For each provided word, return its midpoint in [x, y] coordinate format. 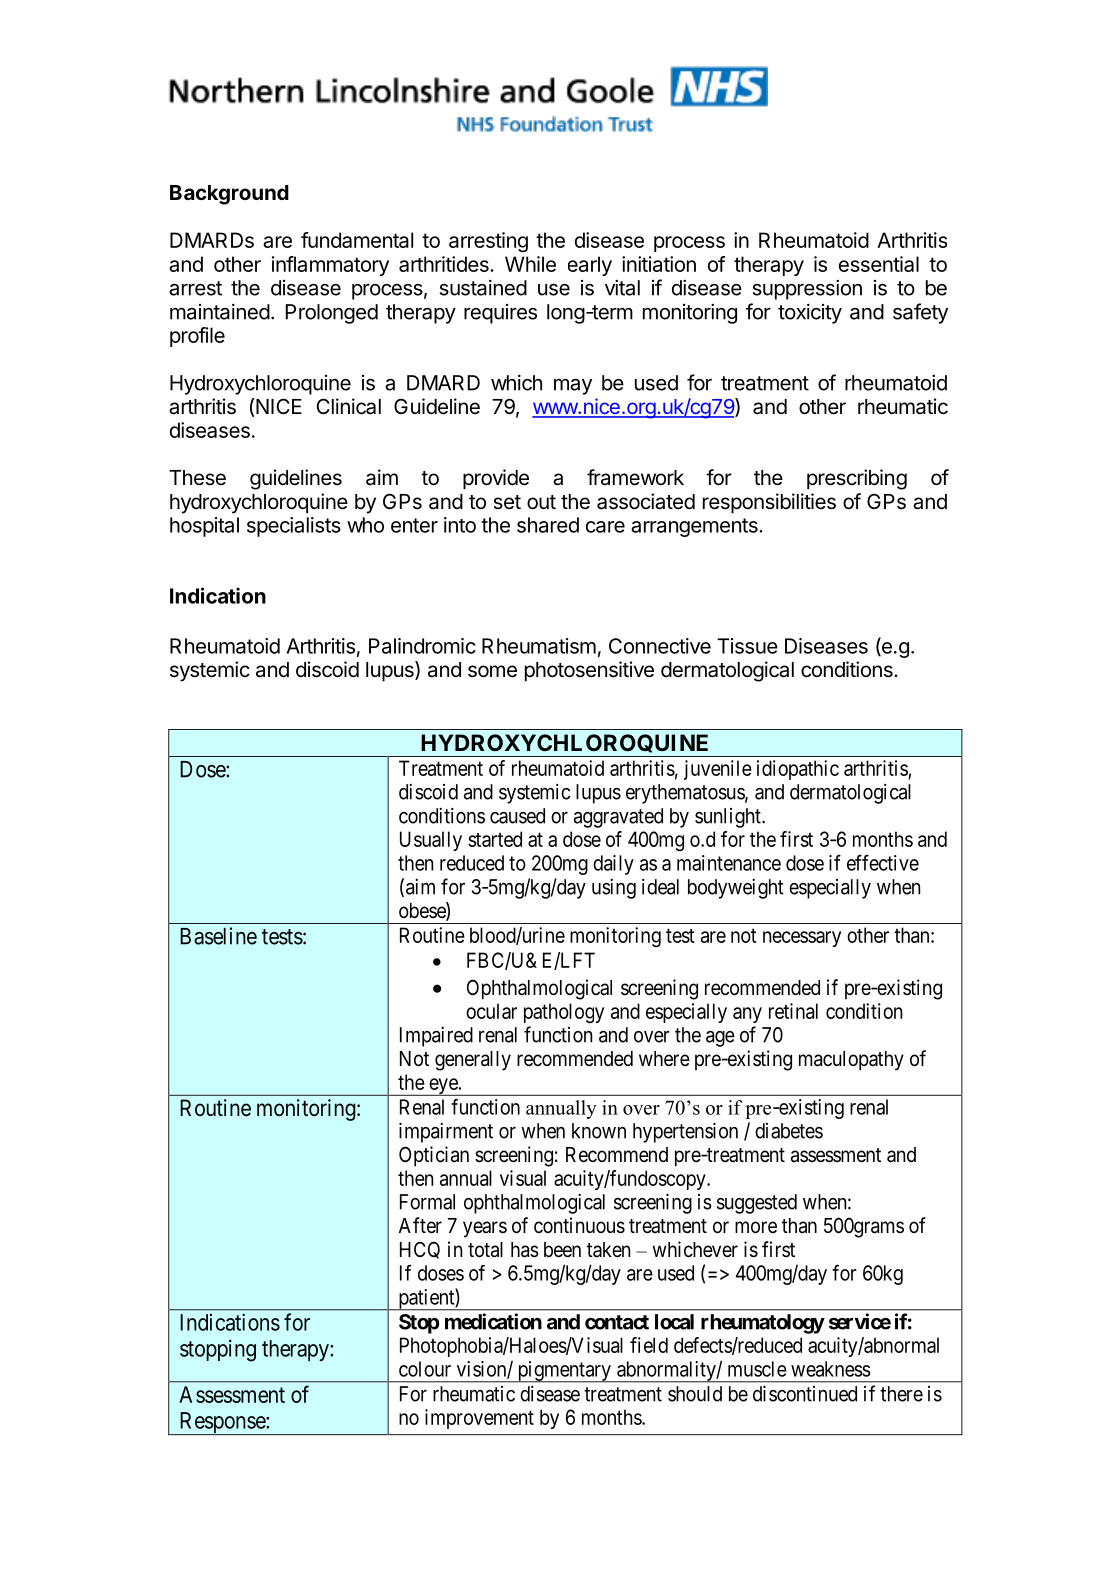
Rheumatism [539, 646]
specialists [294, 527]
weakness [831, 1369]
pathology [564, 1013]
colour [425, 1369]
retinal [793, 1011]
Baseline [218, 936]
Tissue [747, 646]
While [530, 264]
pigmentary [564, 1372]
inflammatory [330, 266]
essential [879, 264]
